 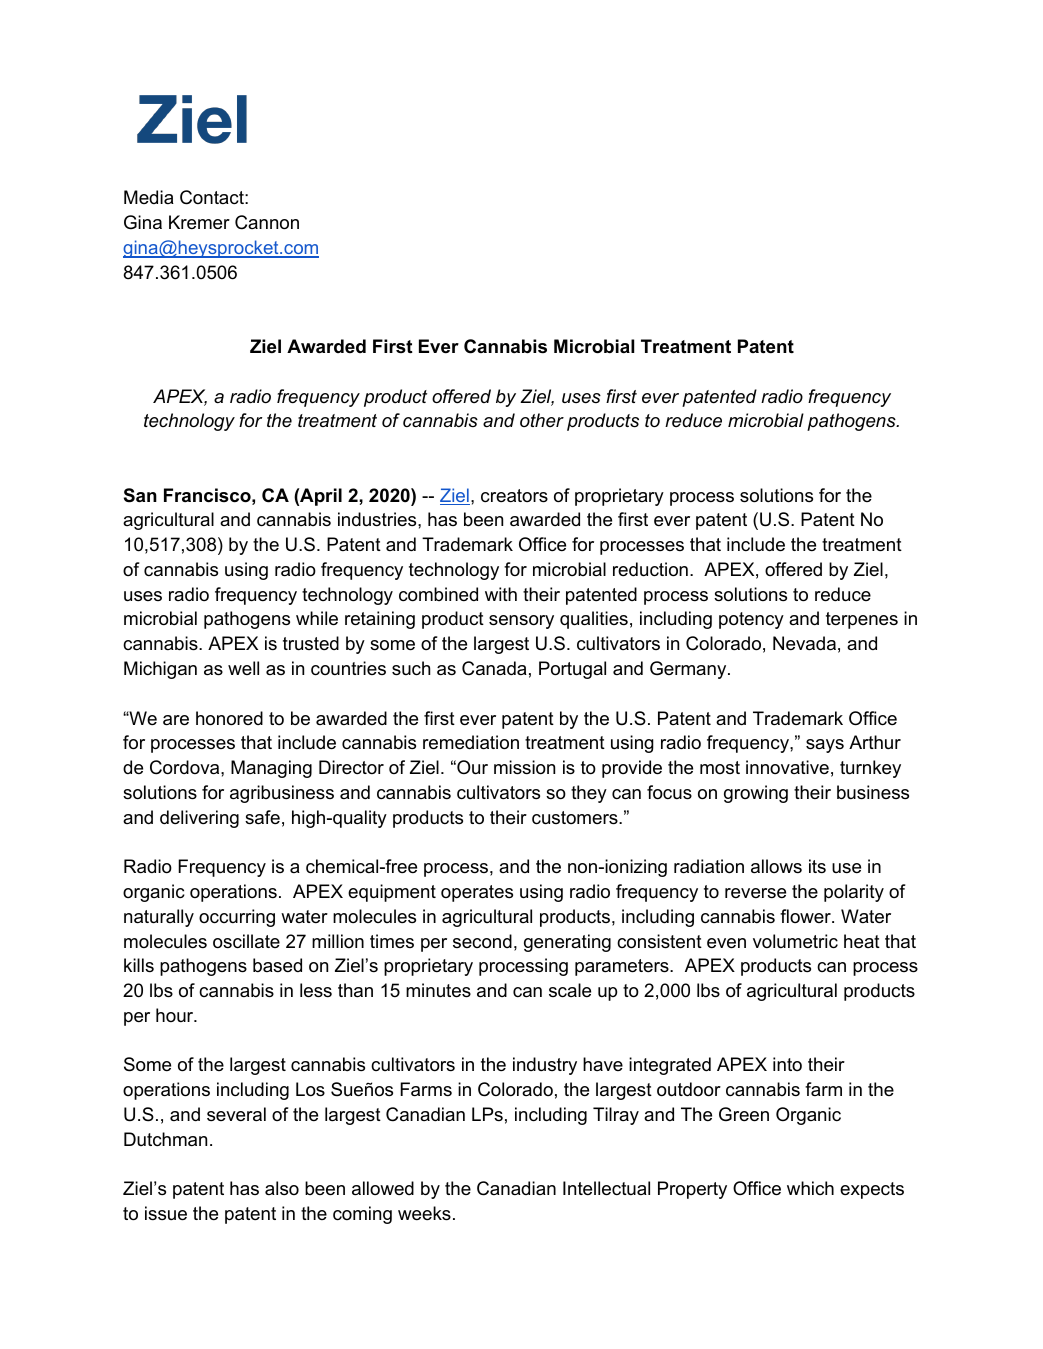 What do you see at coordinates (650, 569) in the page?
I see `reduction` at bounding box center [650, 569].
